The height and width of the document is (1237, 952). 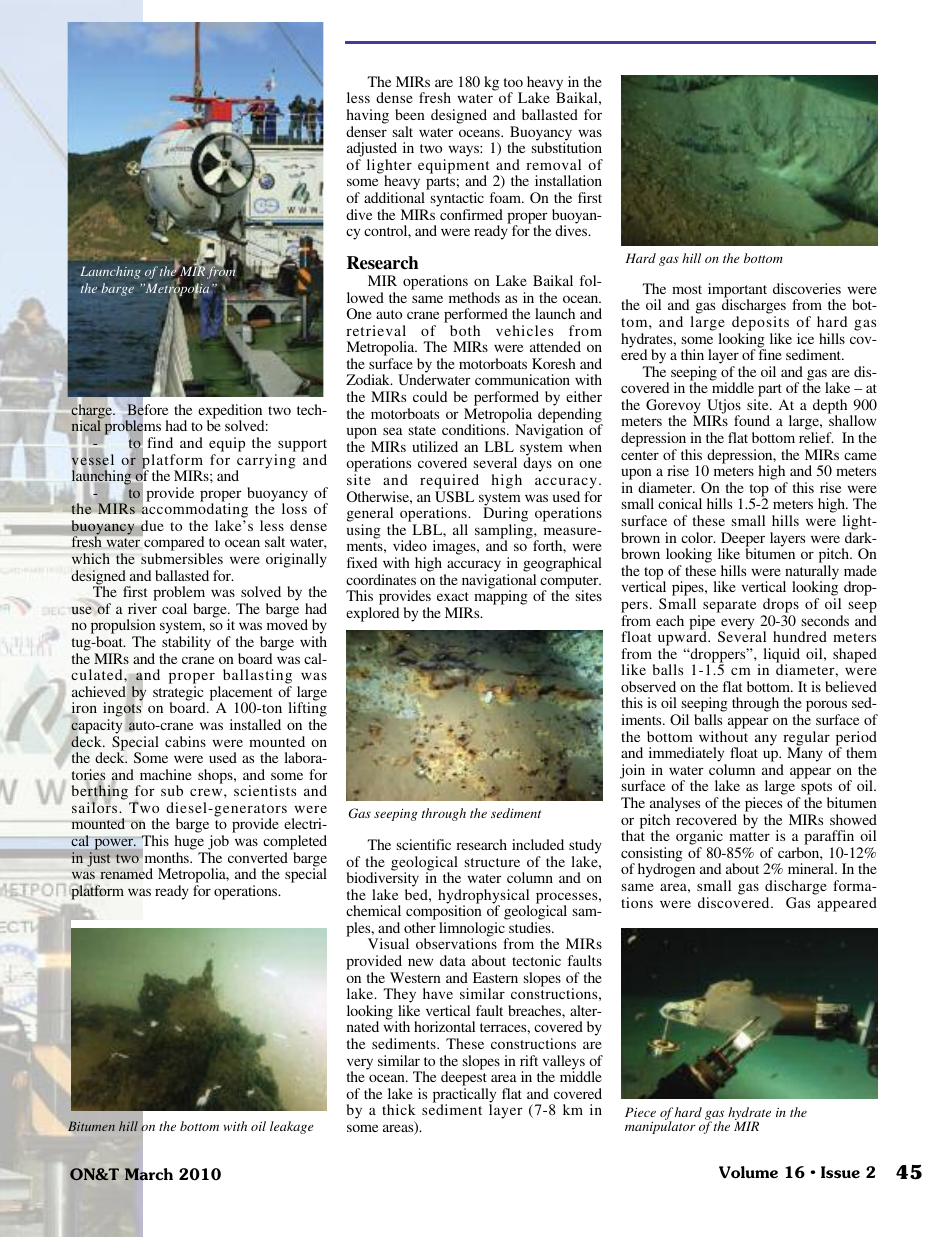 What do you see at coordinates (568, 180) in the document?
I see `installation` at bounding box center [568, 180].
